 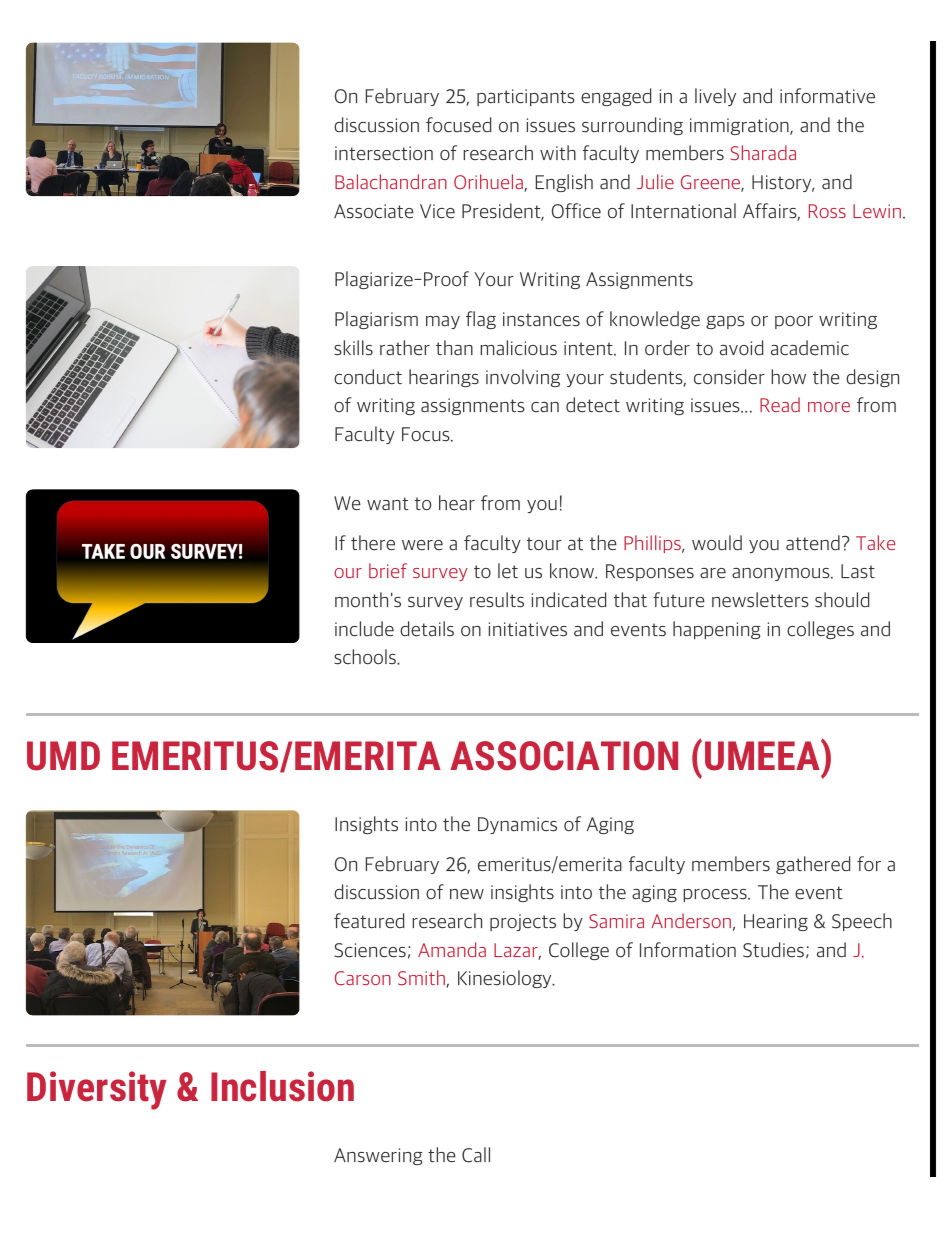 I want to click on want, so click(x=388, y=504).
